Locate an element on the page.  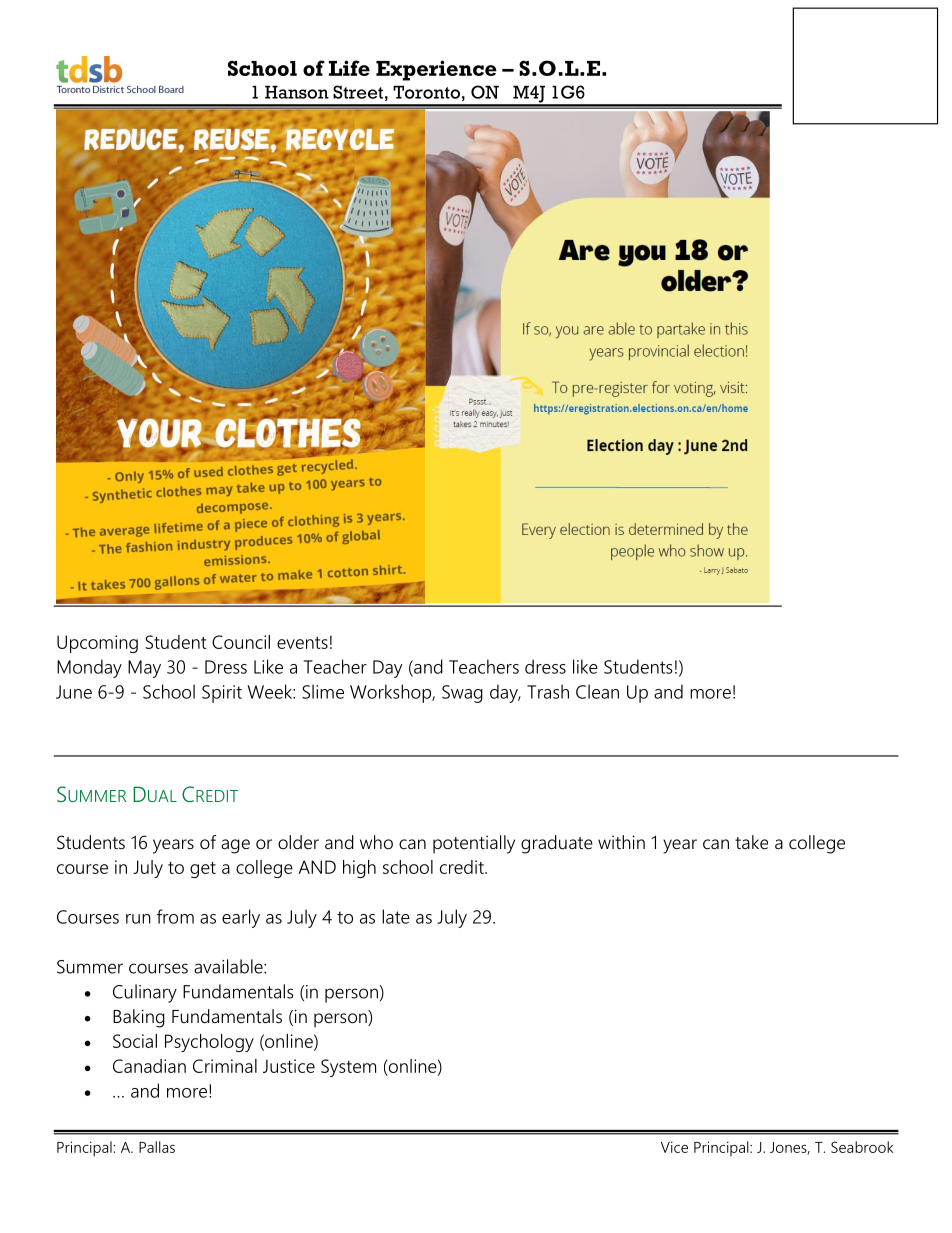
Swag is located at coordinates (462, 694).
